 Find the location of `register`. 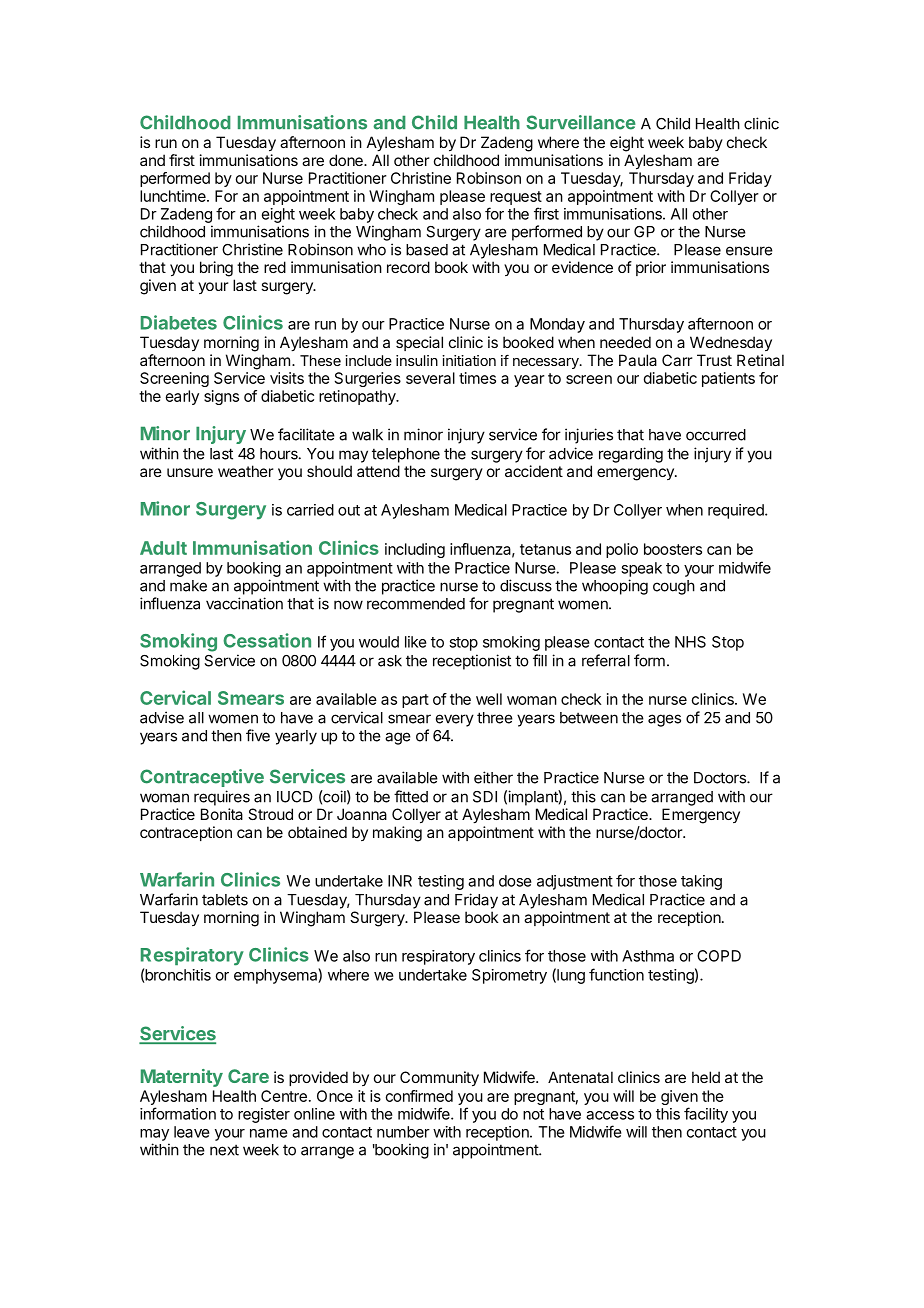

register is located at coordinates (264, 1115).
